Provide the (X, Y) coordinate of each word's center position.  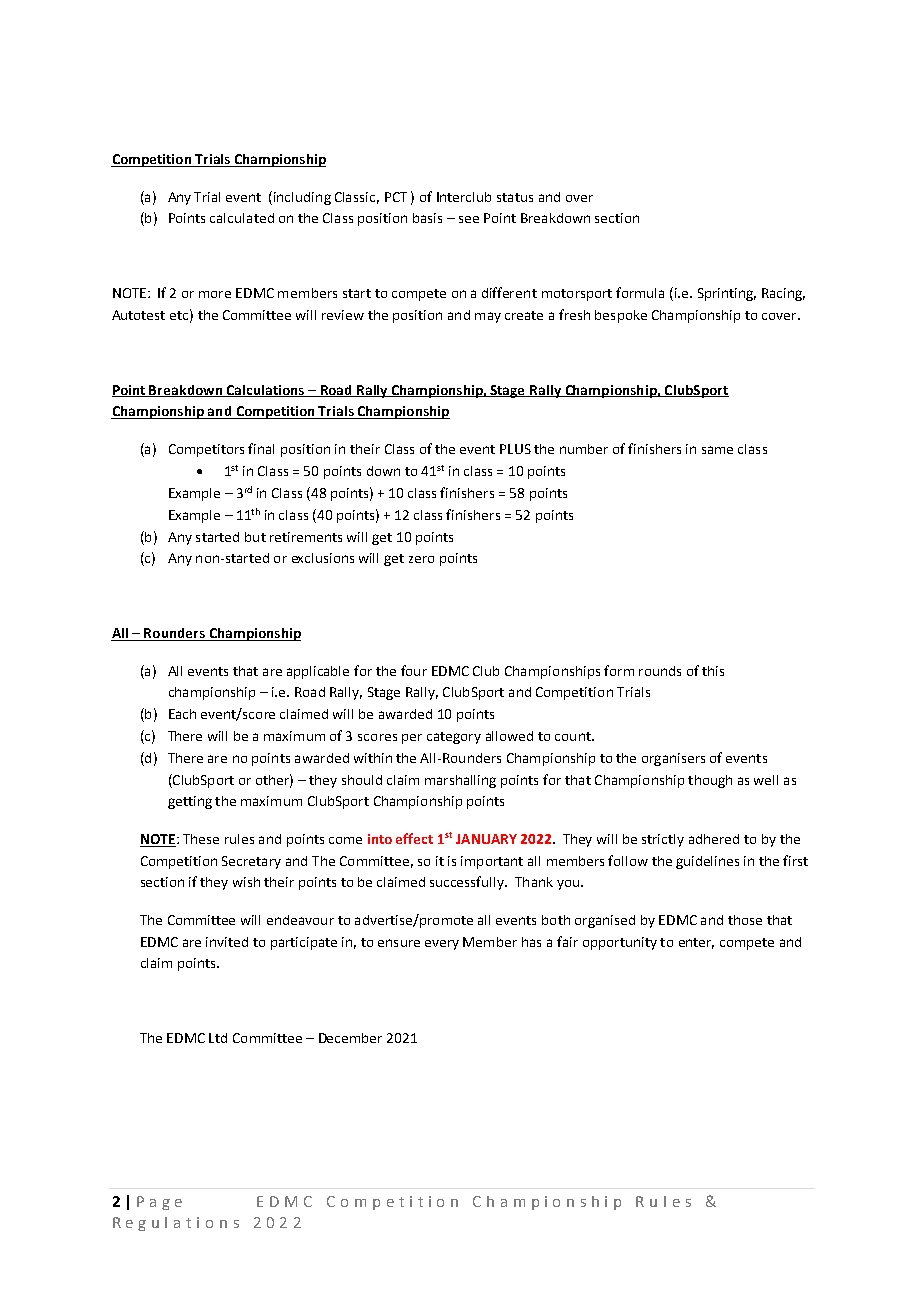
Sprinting (727, 294)
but (255, 537)
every (442, 945)
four (414, 670)
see (469, 219)
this (713, 671)
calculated (242, 218)
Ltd (218, 1038)
